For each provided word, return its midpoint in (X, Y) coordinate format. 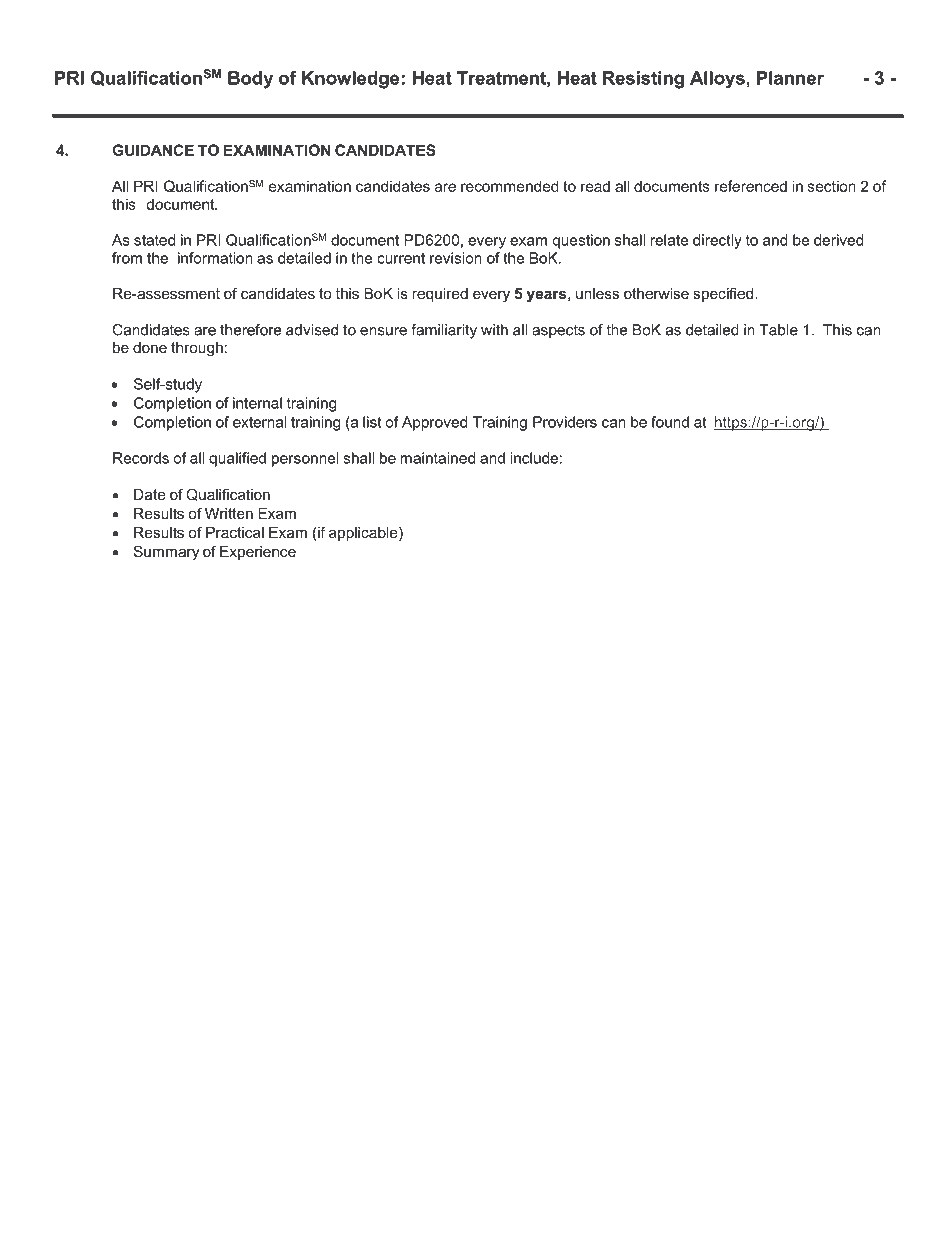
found (670, 422)
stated (154, 240)
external (260, 422)
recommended (510, 186)
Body (250, 80)
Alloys (718, 79)
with (494, 330)
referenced (751, 186)
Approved (434, 423)
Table (778, 330)
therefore (250, 330)
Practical (235, 532)
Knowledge (350, 80)
